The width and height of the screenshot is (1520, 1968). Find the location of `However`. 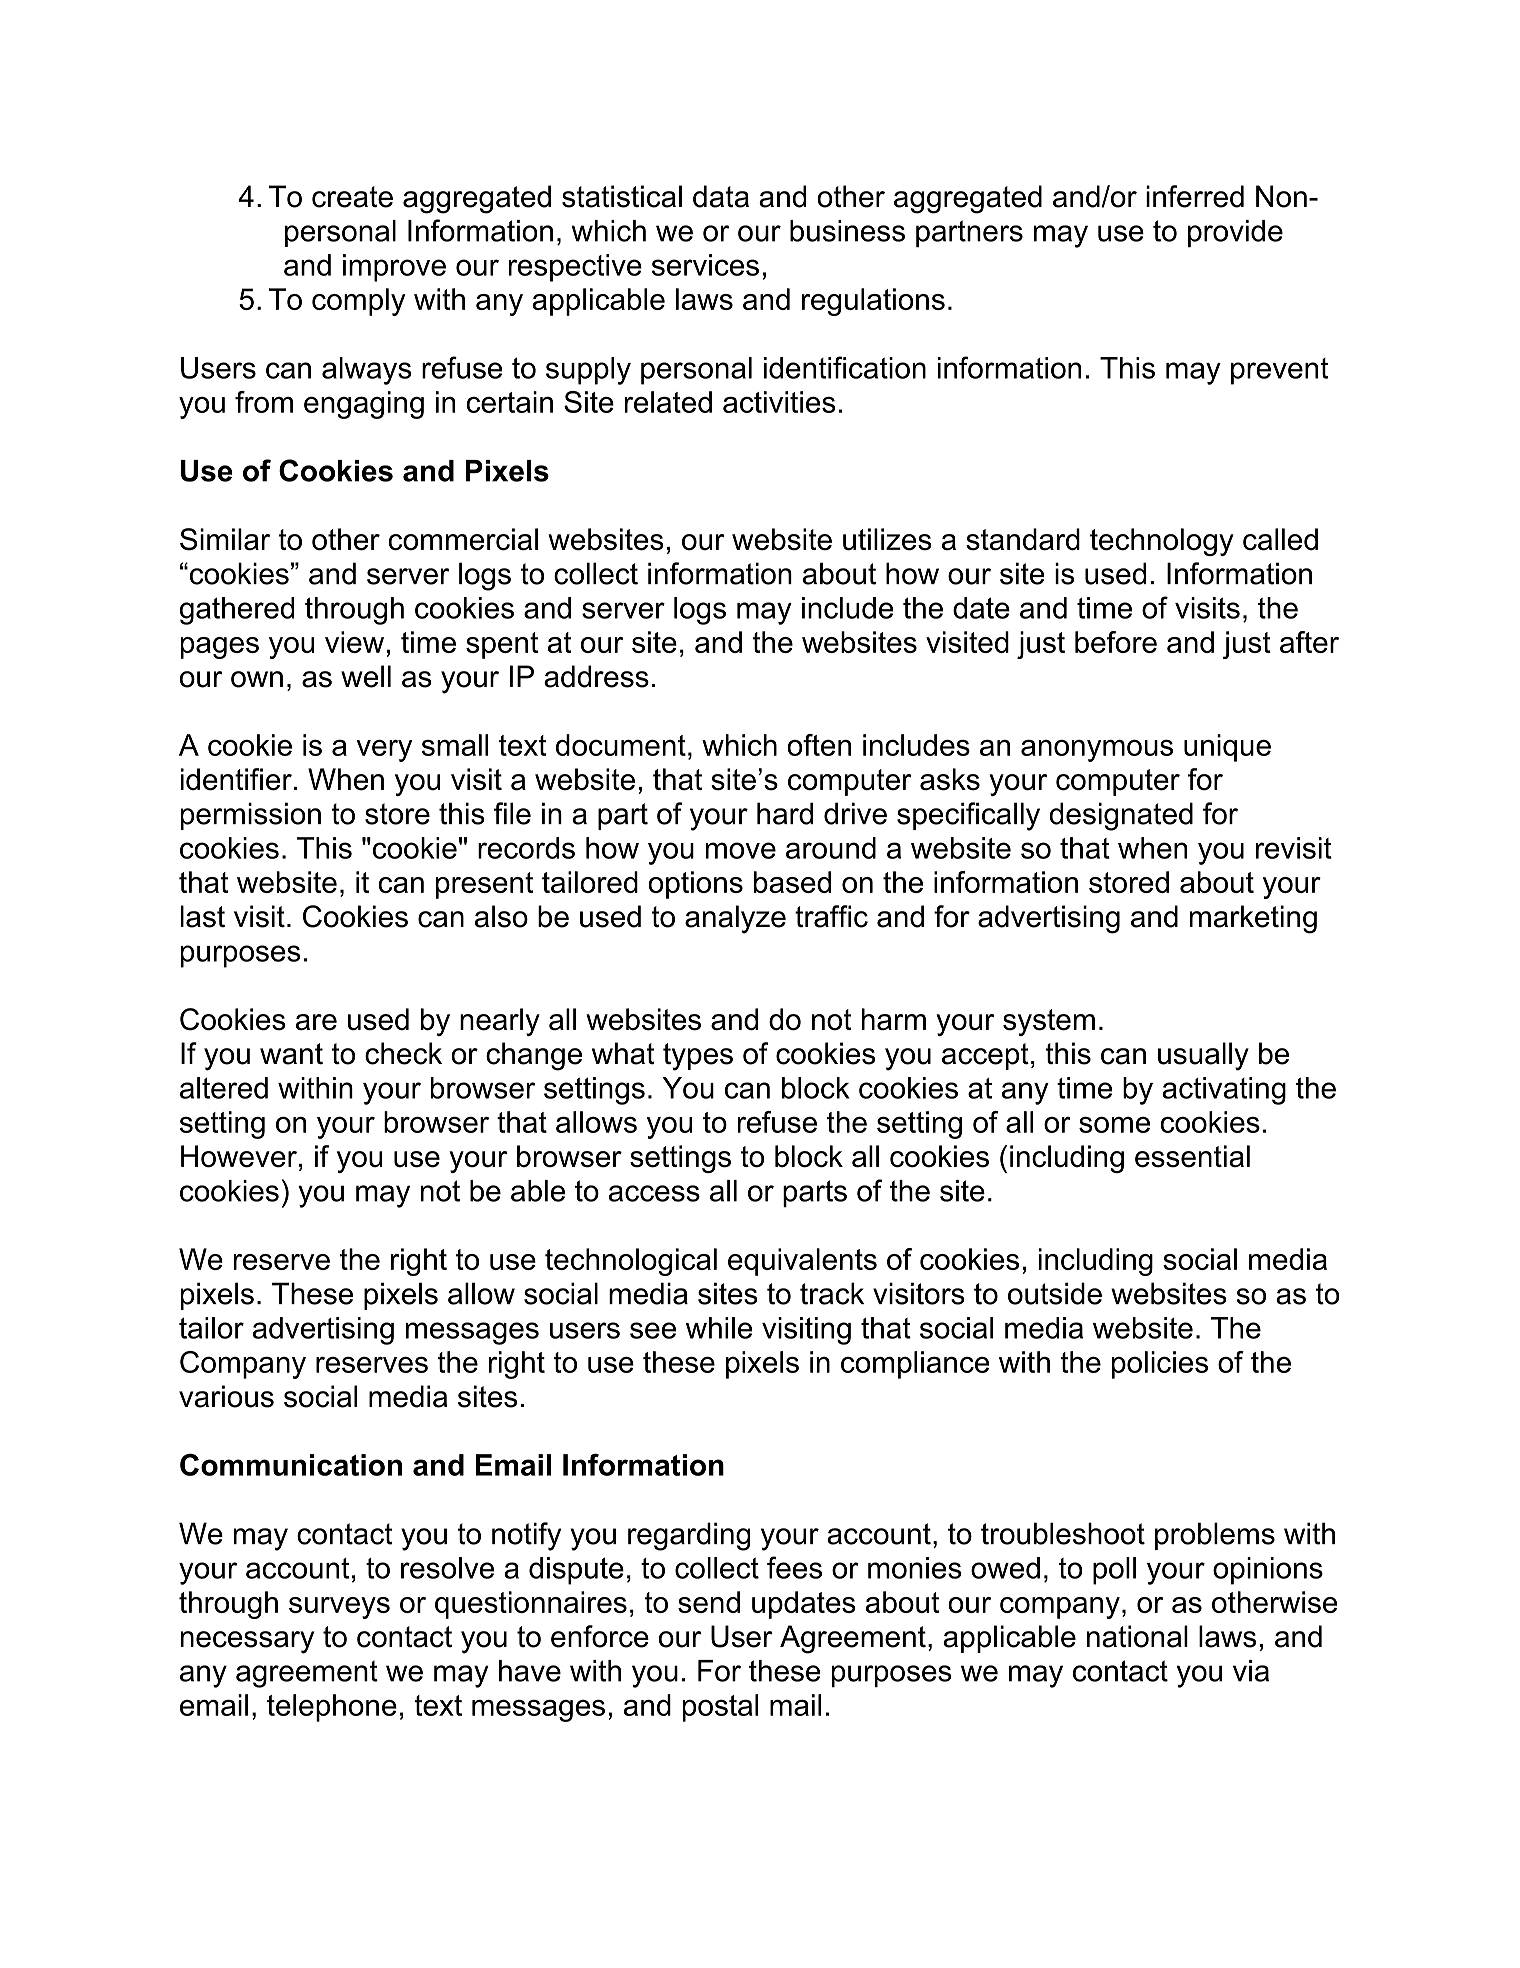

However is located at coordinates (239, 1156).
